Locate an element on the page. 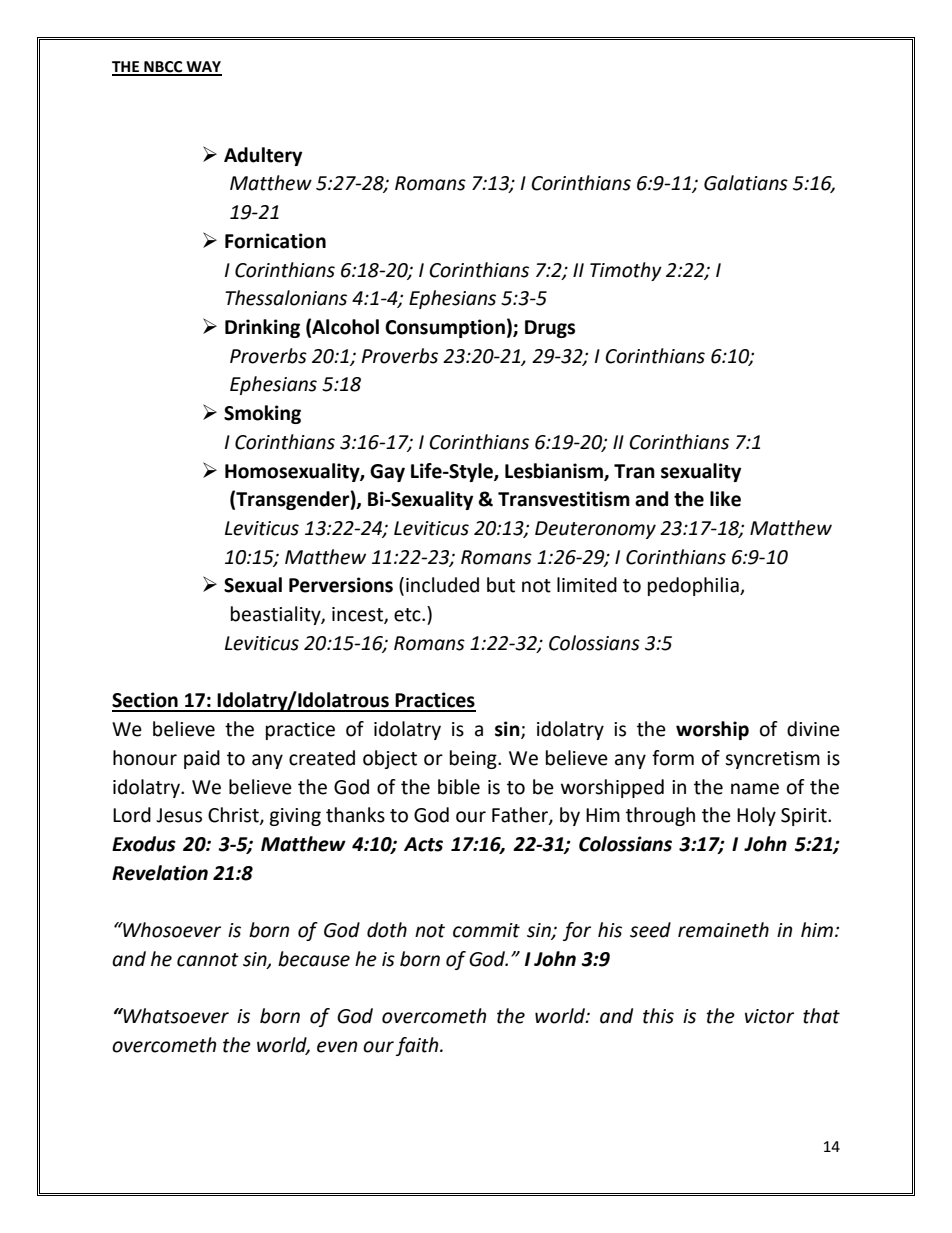 The width and height of the document is (952, 1233). WAY is located at coordinates (203, 68).
